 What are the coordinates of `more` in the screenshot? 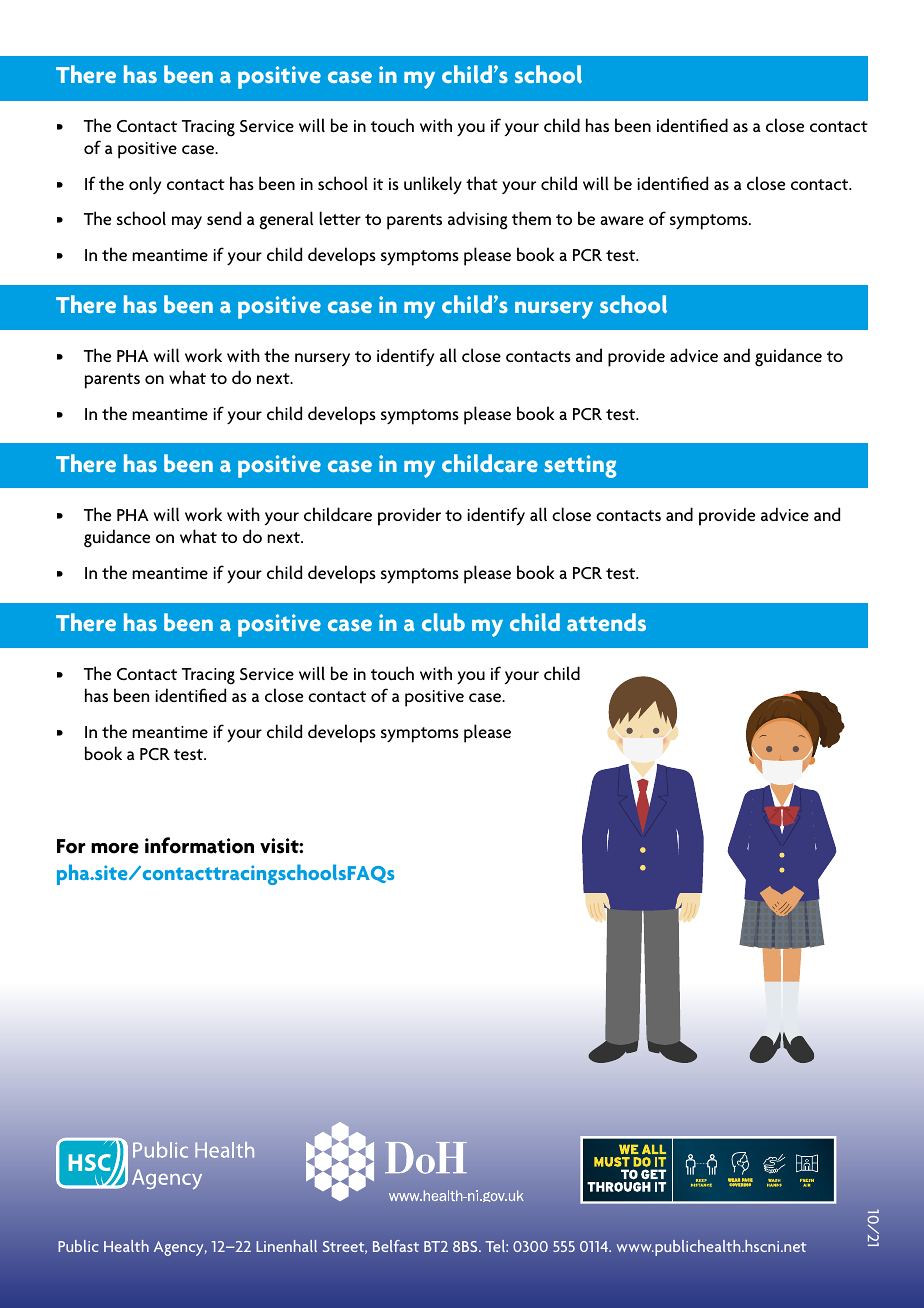 It's located at (115, 848).
